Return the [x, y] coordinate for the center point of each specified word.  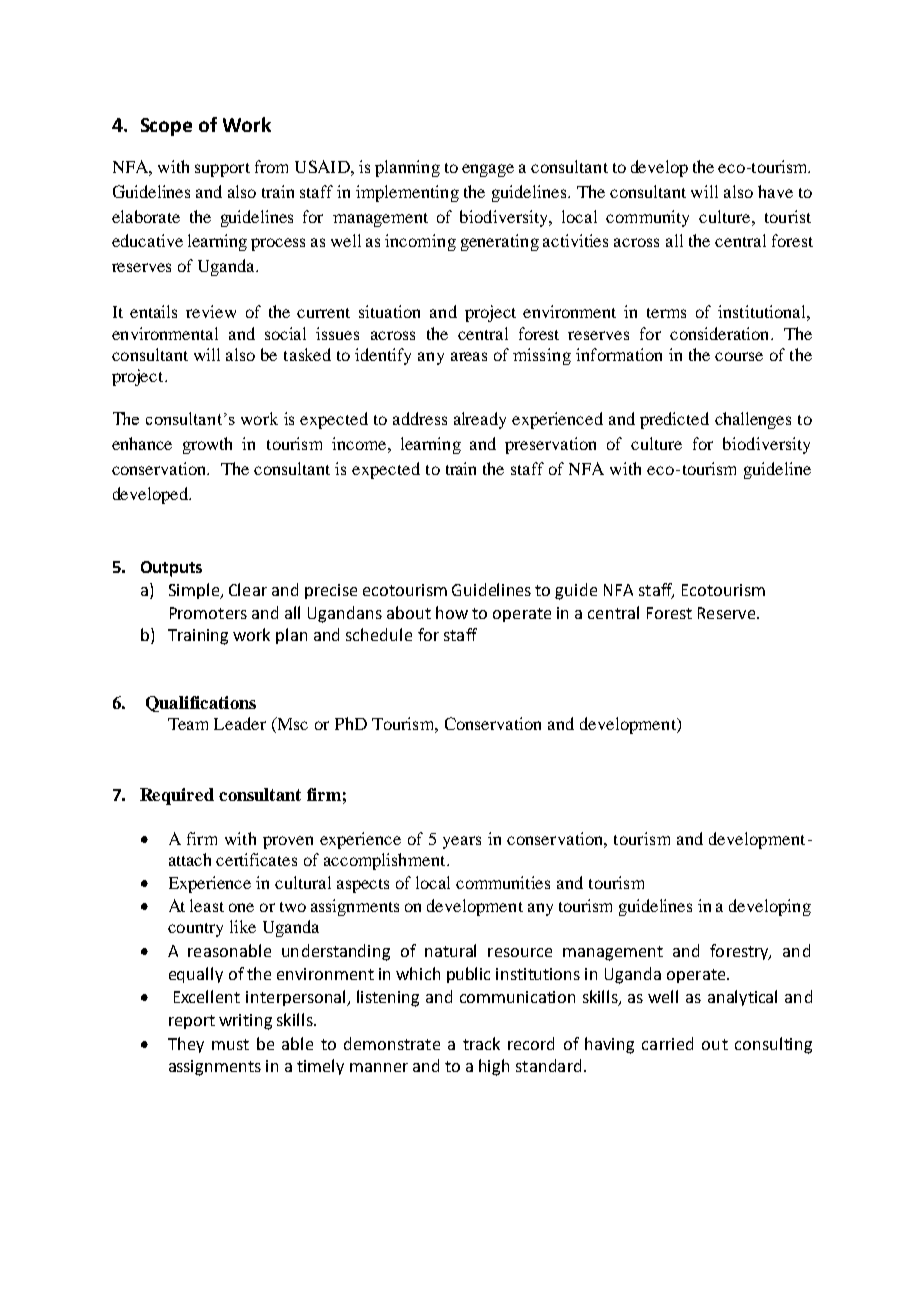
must [230, 1044]
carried [667, 1043]
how [452, 612]
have [775, 191]
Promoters [208, 613]
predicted [674, 420]
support [222, 170]
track [481, 1043]
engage [488, 170]
